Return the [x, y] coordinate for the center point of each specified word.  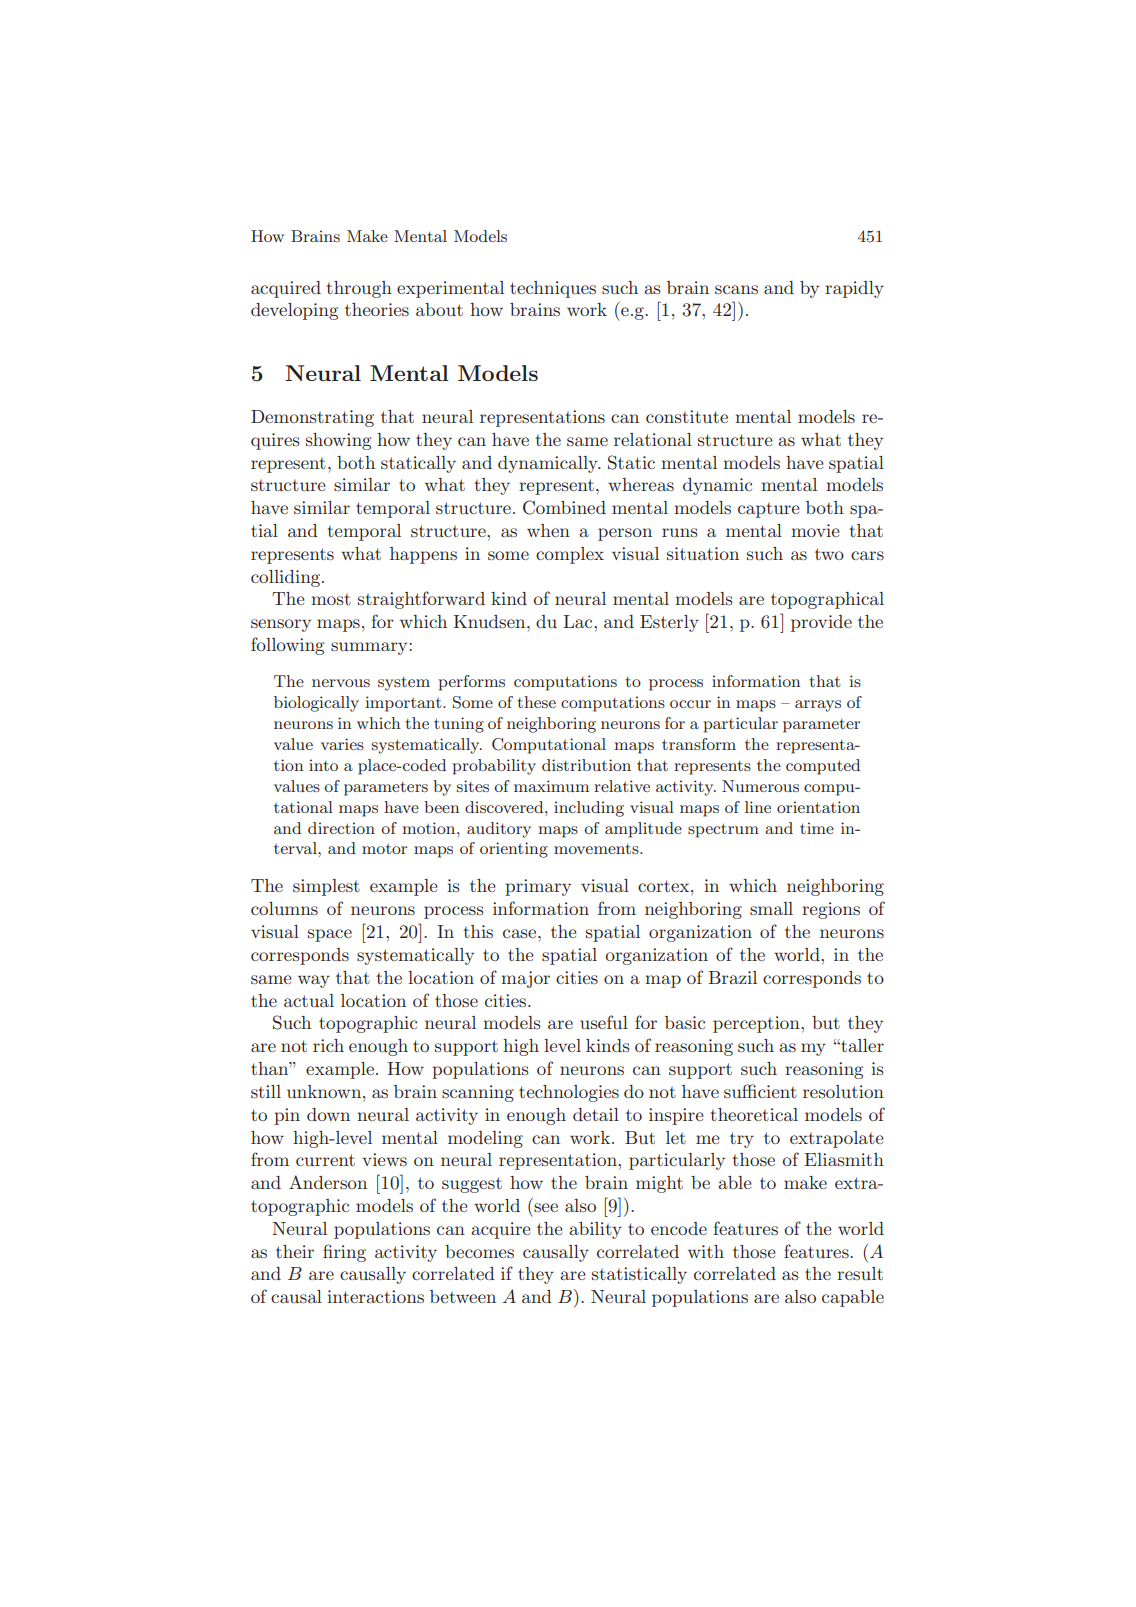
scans [736, 289]
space [330, 935]
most [331, 599]
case [521, 933]
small [771, 908]
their [295, 1251]
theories [377, 309]
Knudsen [490, 621]
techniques [553, 289]
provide [821, 623]
